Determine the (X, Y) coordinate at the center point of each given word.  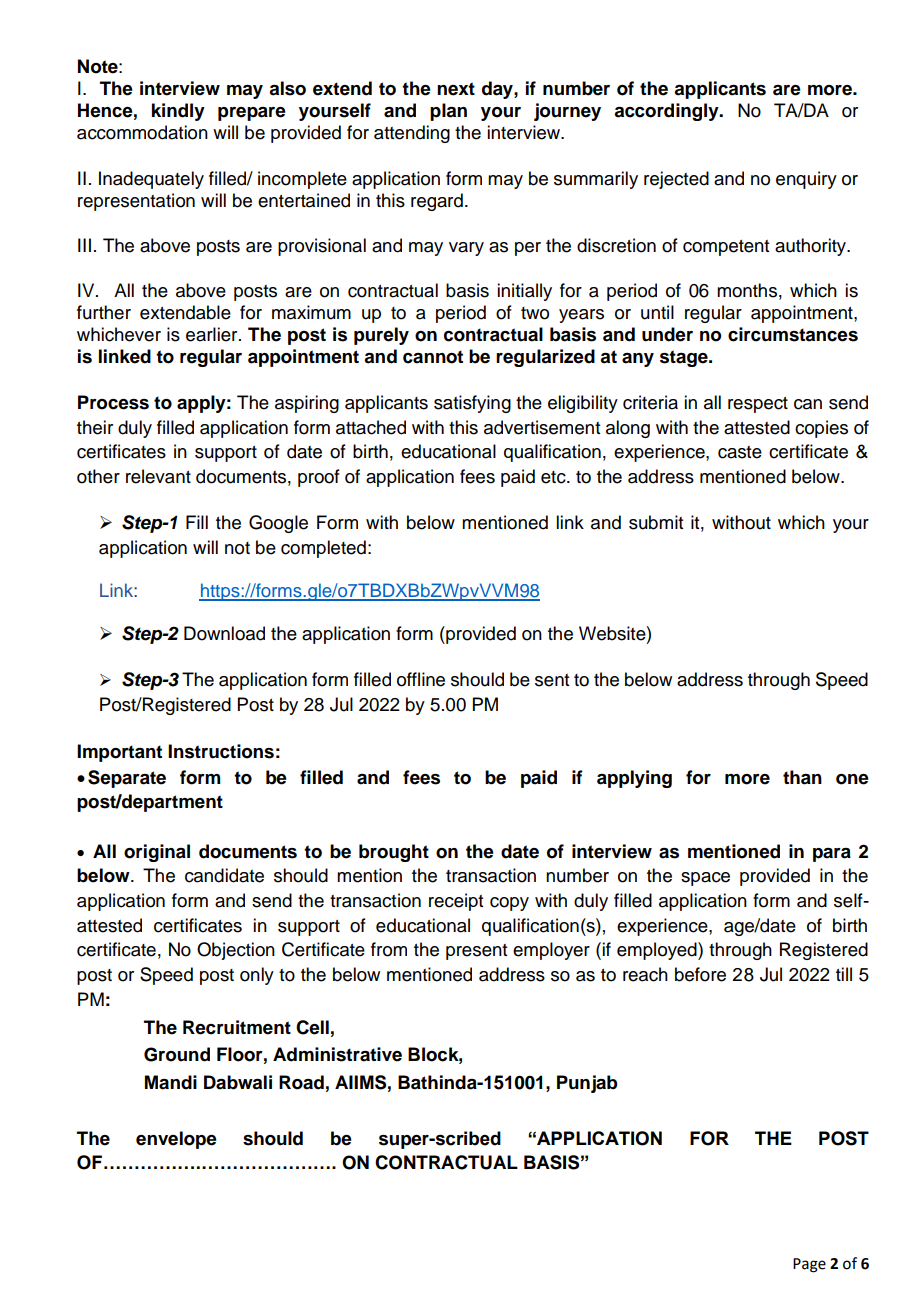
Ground (177, 1054)
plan (448, 112)
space (705, 879)
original (157, 853)
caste (740, 452)
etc (554, 477)
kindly (178, 112)
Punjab (587, 1084)
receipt (456, 902)
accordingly (667, 112)
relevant (158, 476)
